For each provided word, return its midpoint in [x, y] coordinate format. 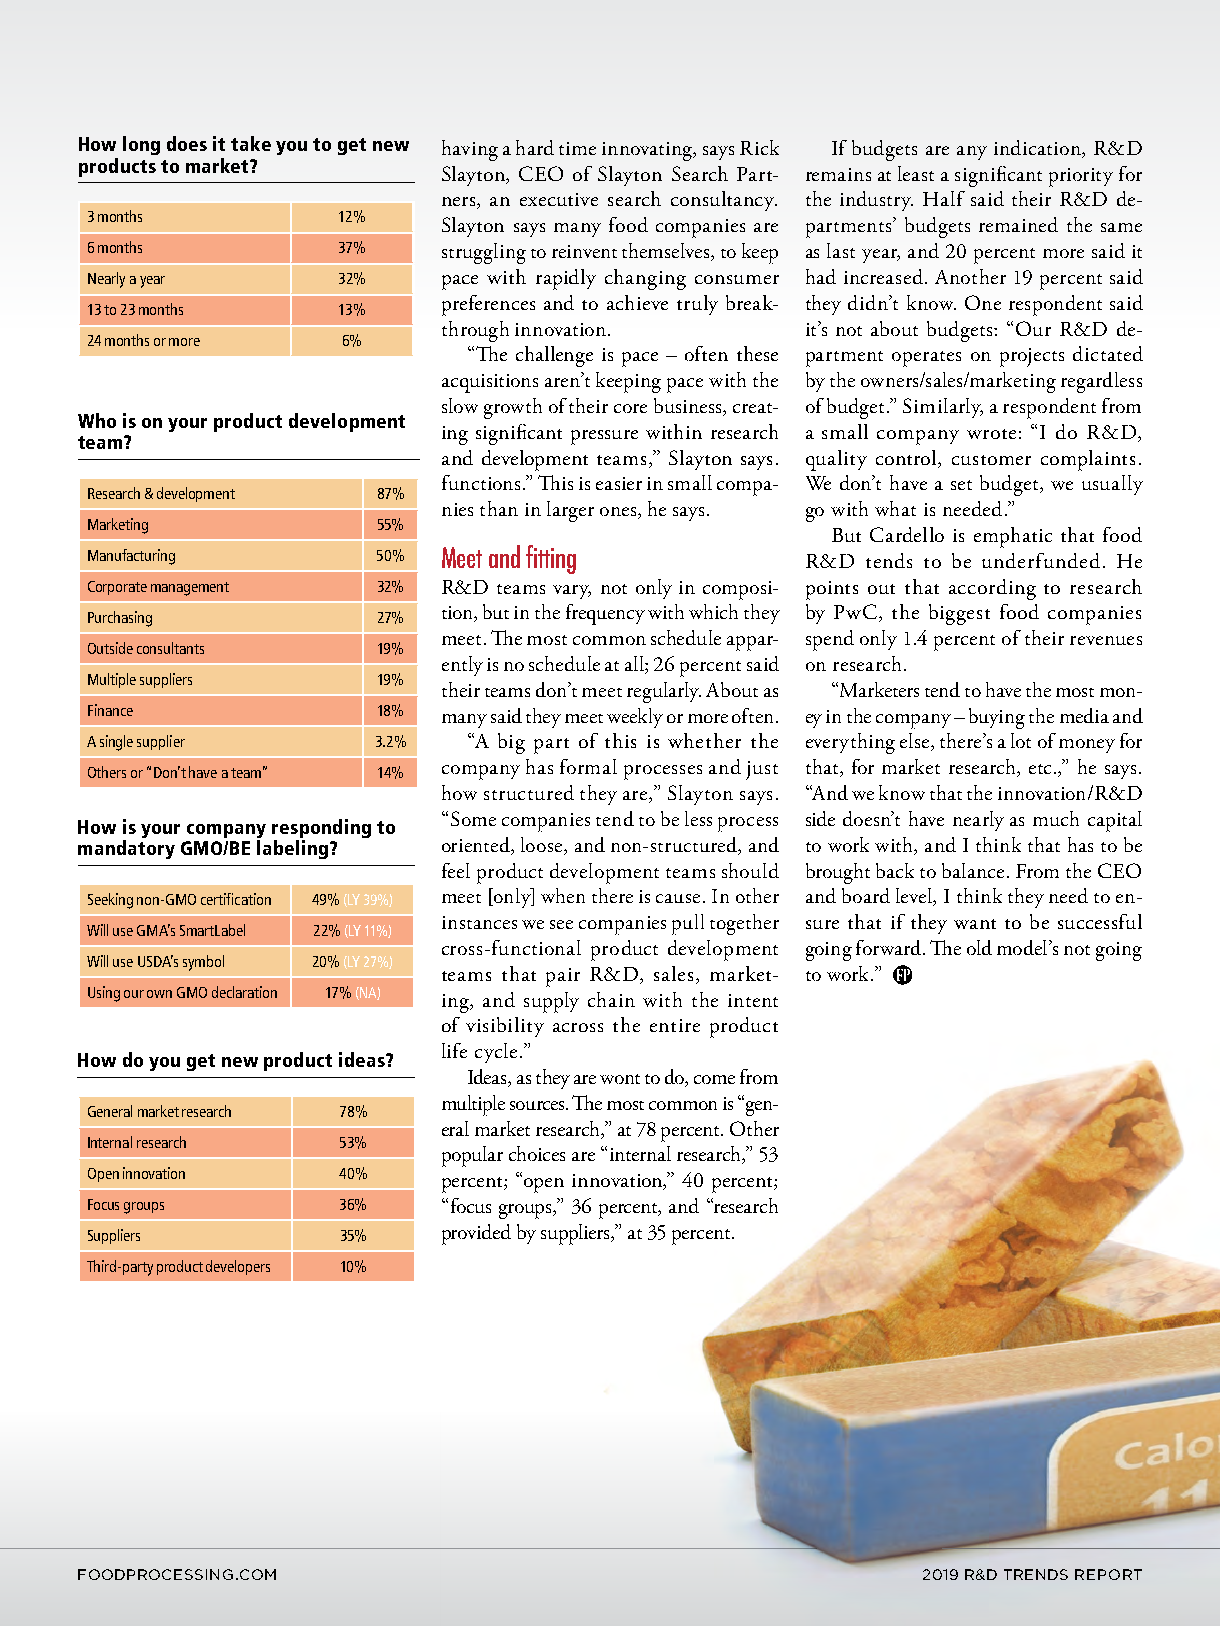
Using [104, 994]
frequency [605, 614]
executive [559, 199]
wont [620, 1079]
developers [238, 1267]
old [979, 947]
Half [944, 198]
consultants [170, 648]
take [251, 143]
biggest [959, 614]
